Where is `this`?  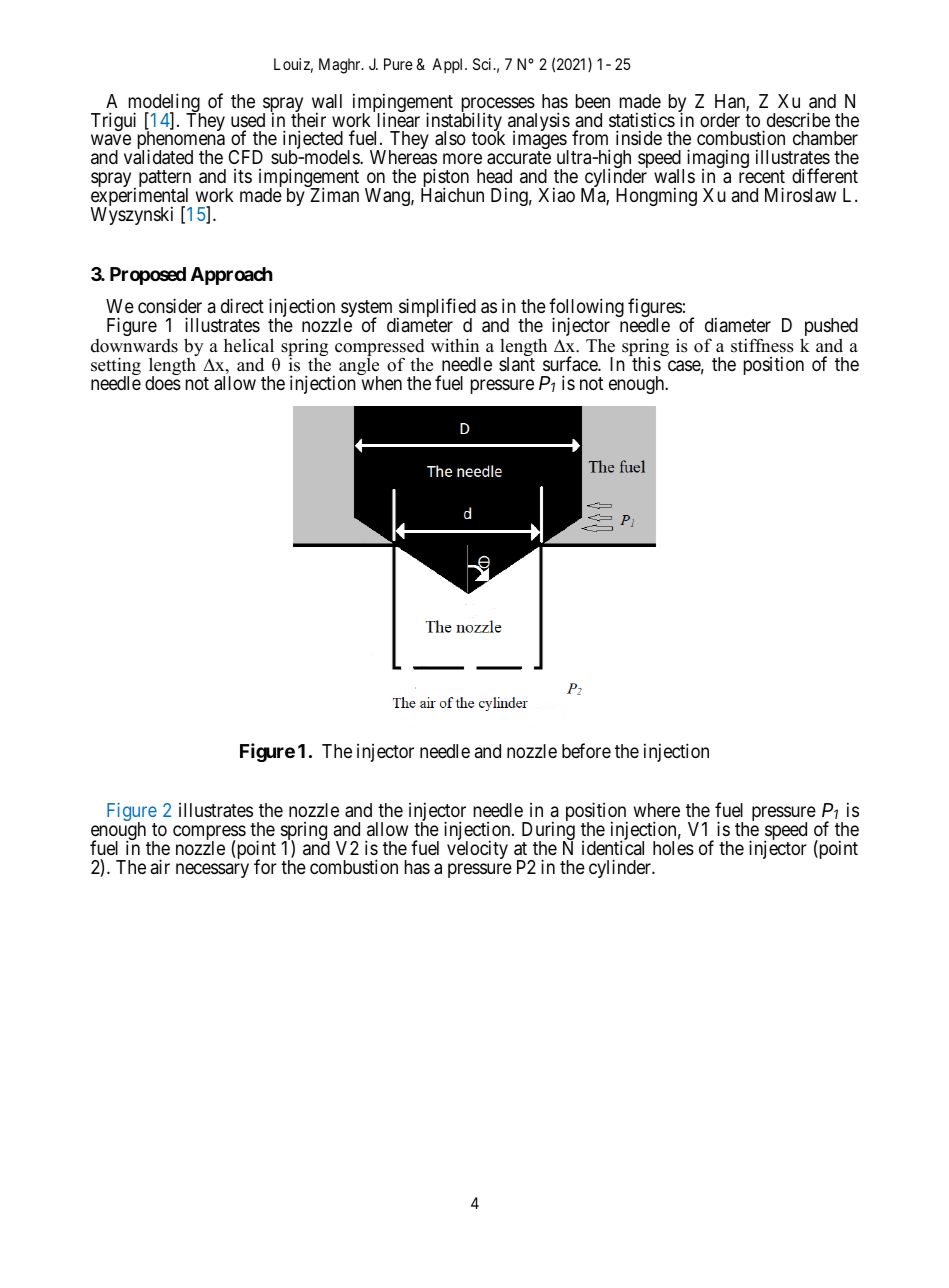 this is located at coordinates (646, 364).
